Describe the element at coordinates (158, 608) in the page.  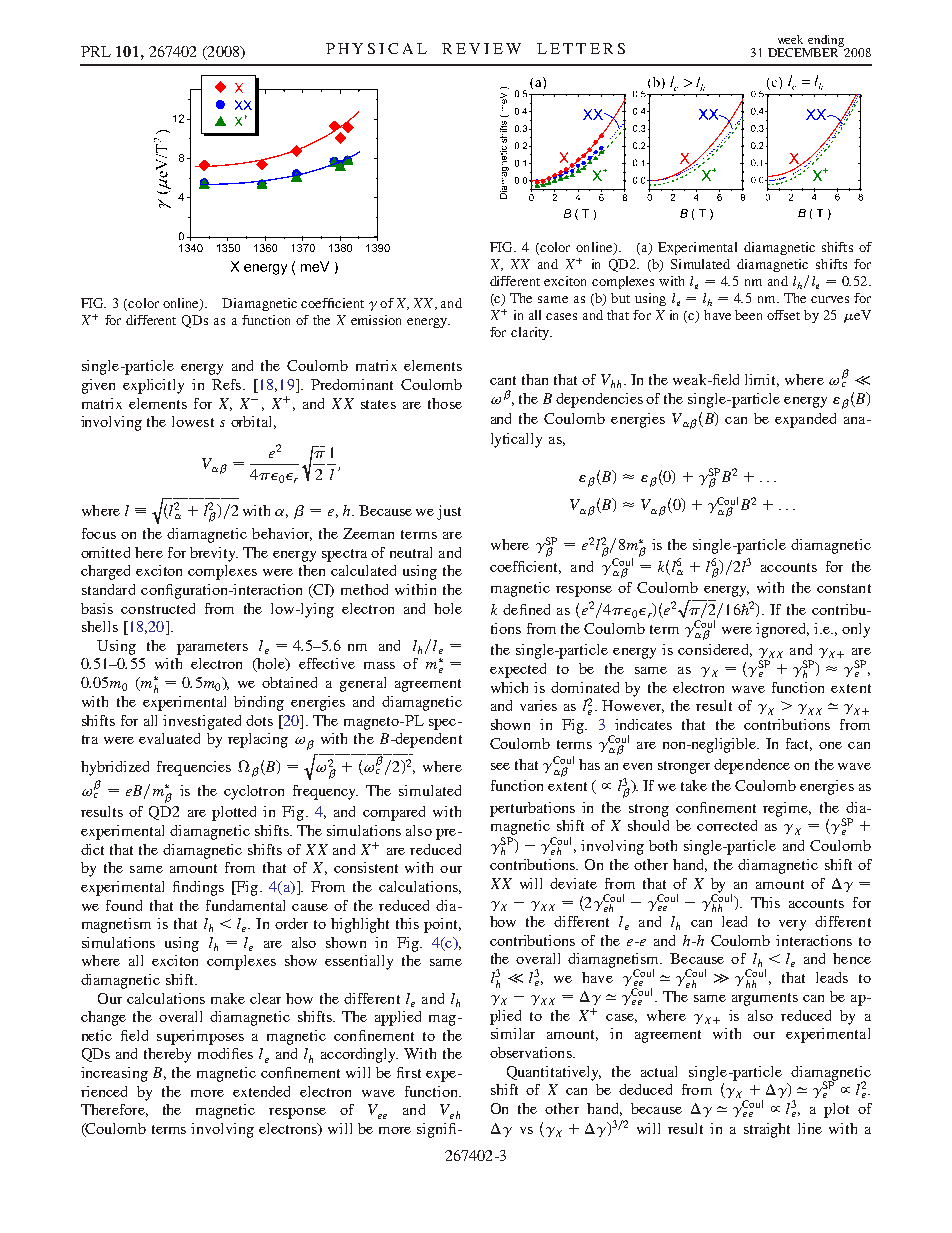
I see `constructed` at that location.
